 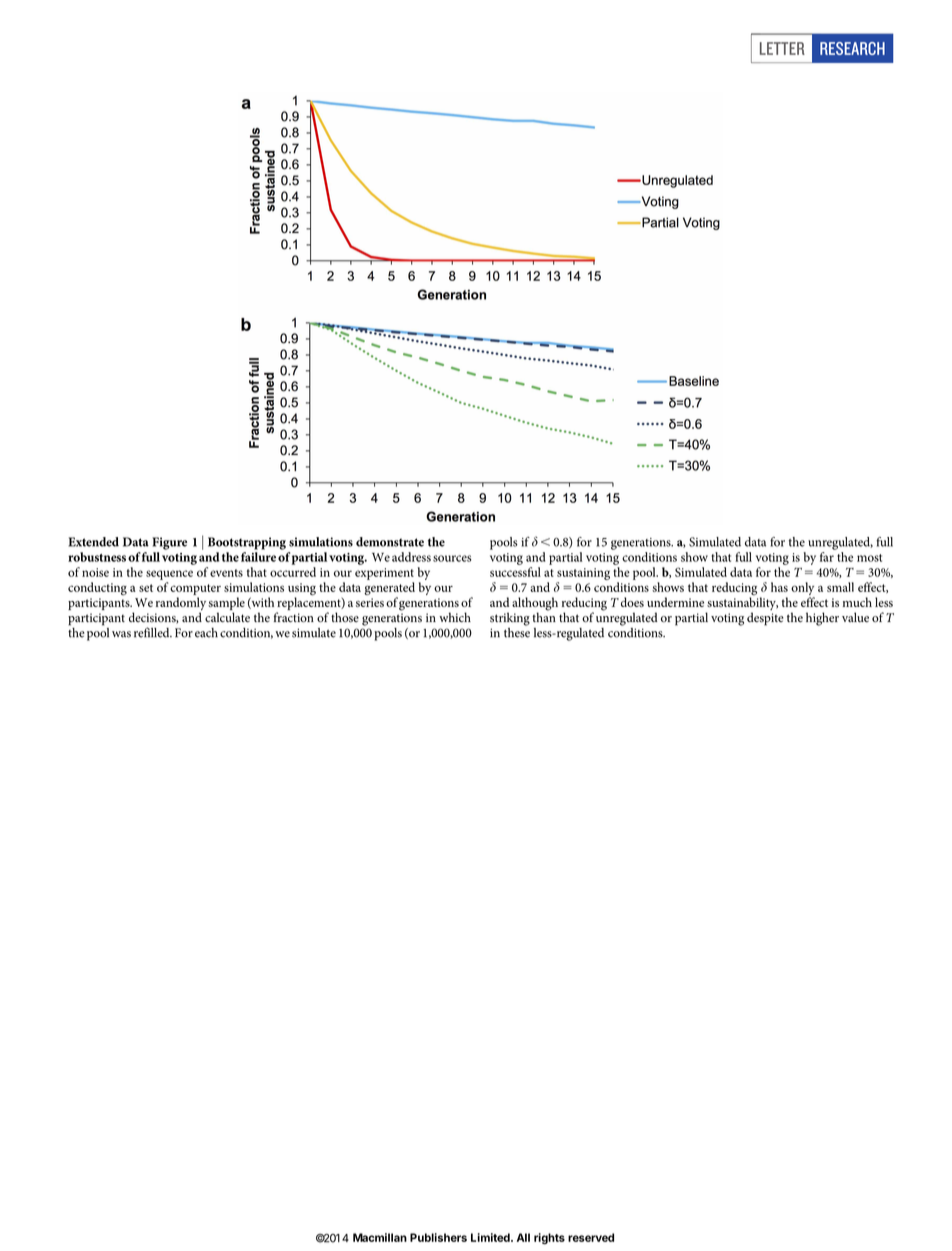 What do you see at coordinates (827, 557) in the page?
I see `far` at bounding box center [827, 557].
